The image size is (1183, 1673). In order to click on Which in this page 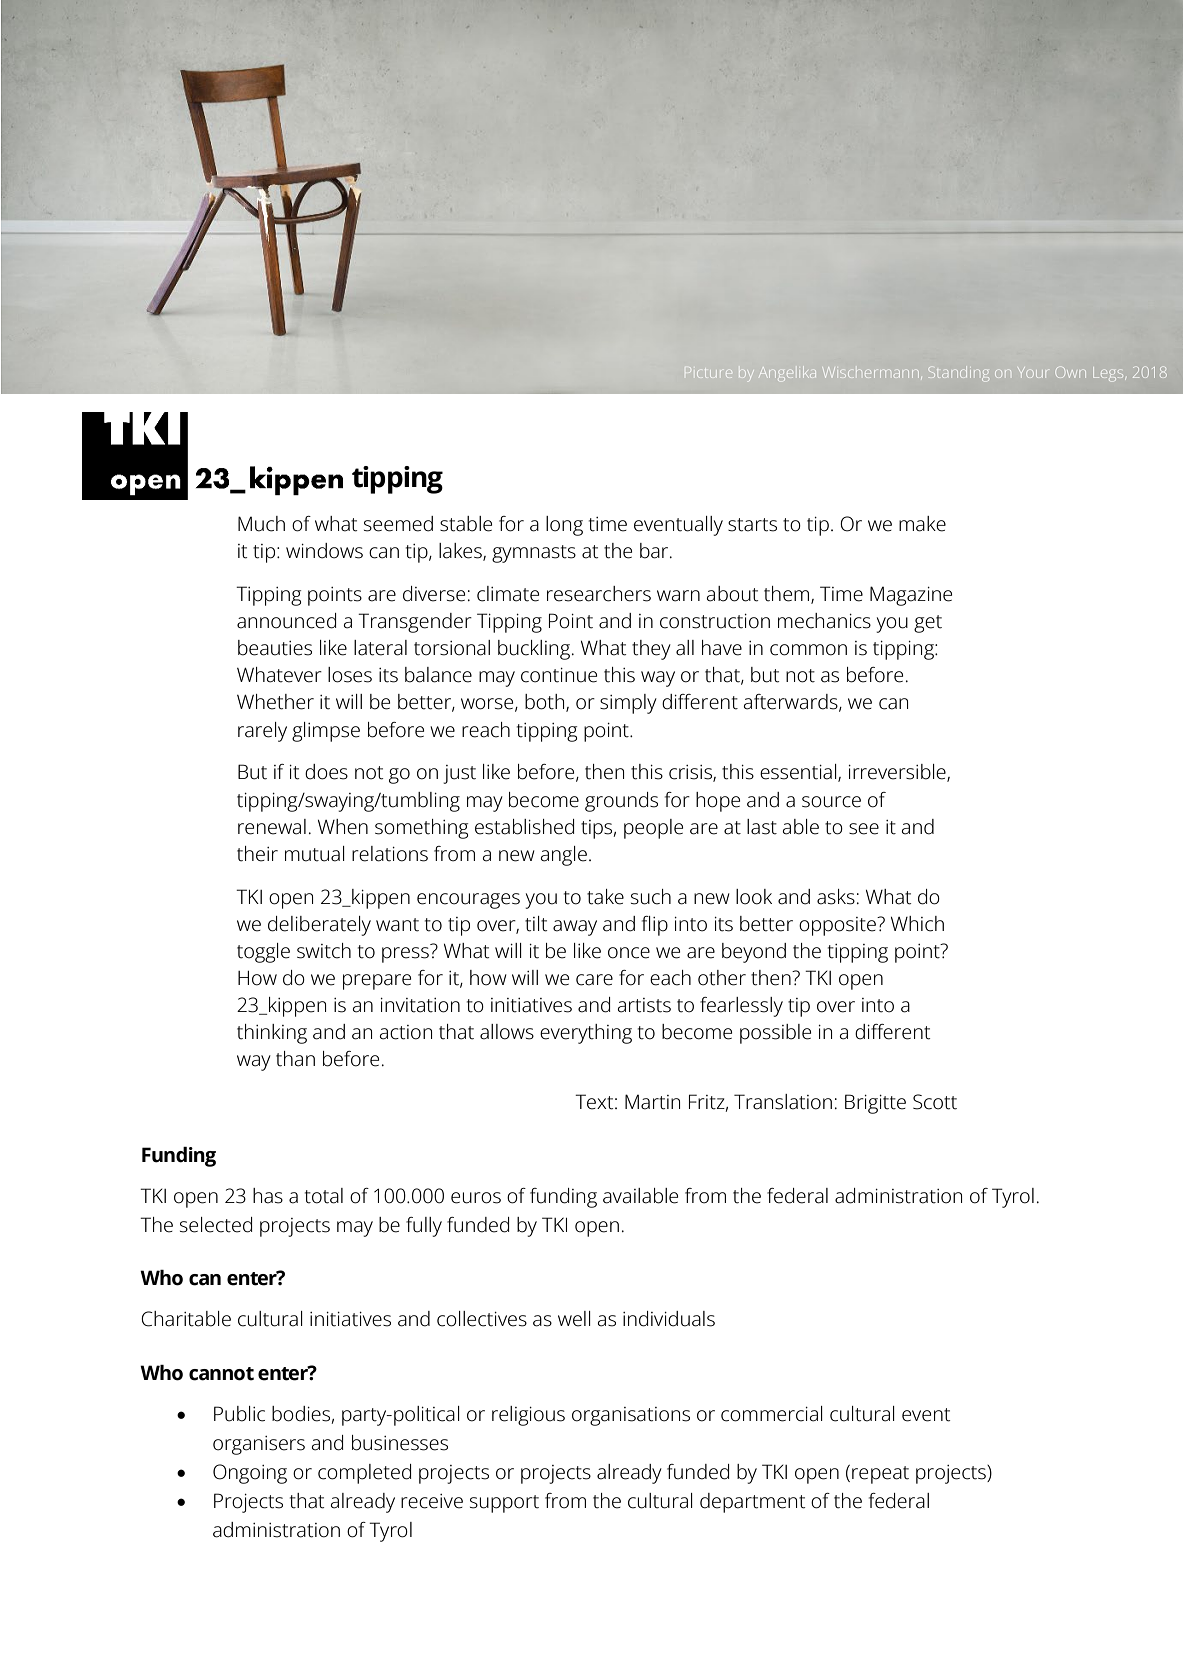, I will do `click(917, 924)`.
